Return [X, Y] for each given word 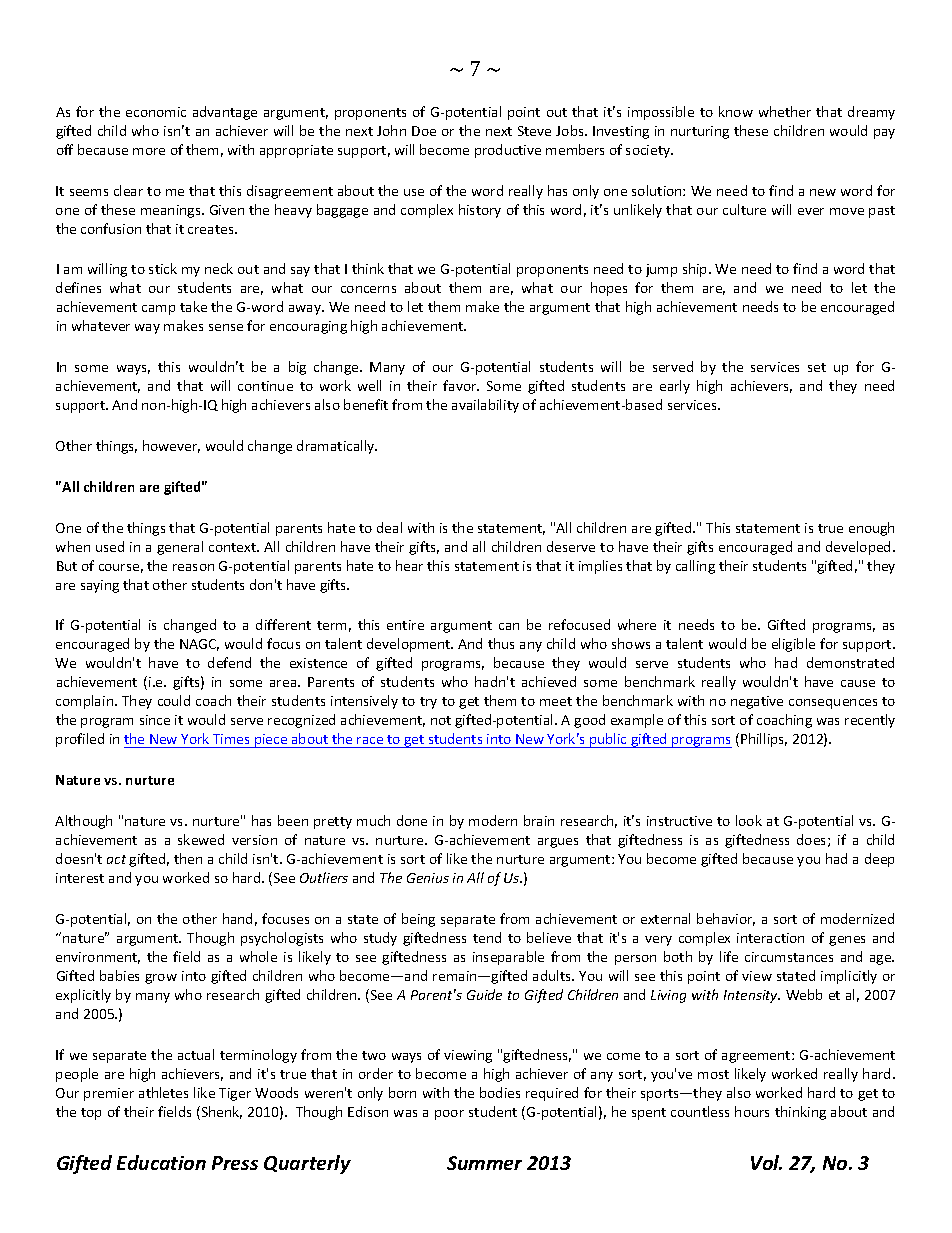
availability [485, 406]
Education [161, 1162]
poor [449, 1115]
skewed [201, 839]
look [749, 820]
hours [752, 1111]
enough [871, 529]
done [412, 820]
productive [508, 151]
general [180, 548]
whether [785, 111]
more [149, 151]
